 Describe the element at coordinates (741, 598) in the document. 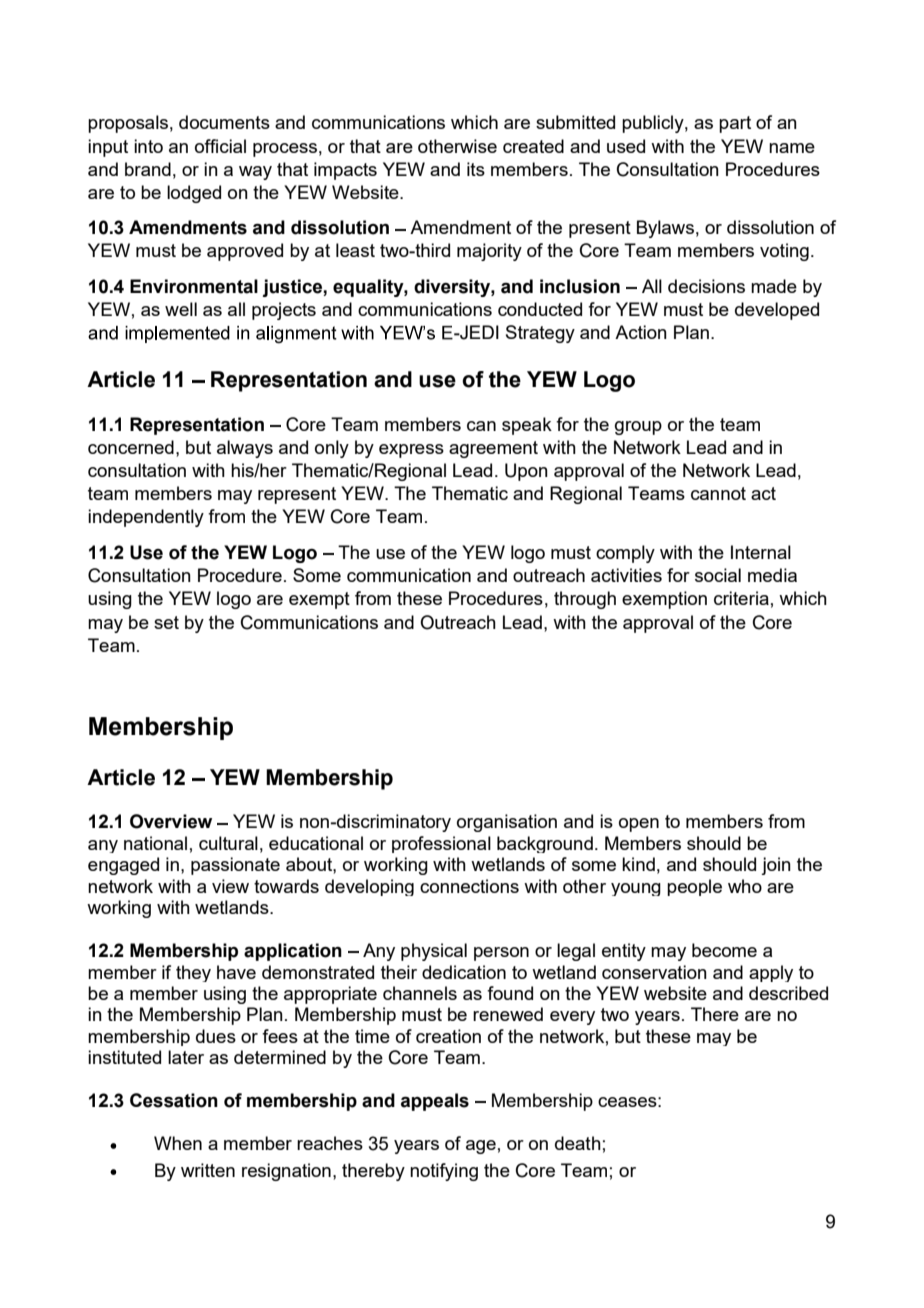

I see `criteria` at that location.
